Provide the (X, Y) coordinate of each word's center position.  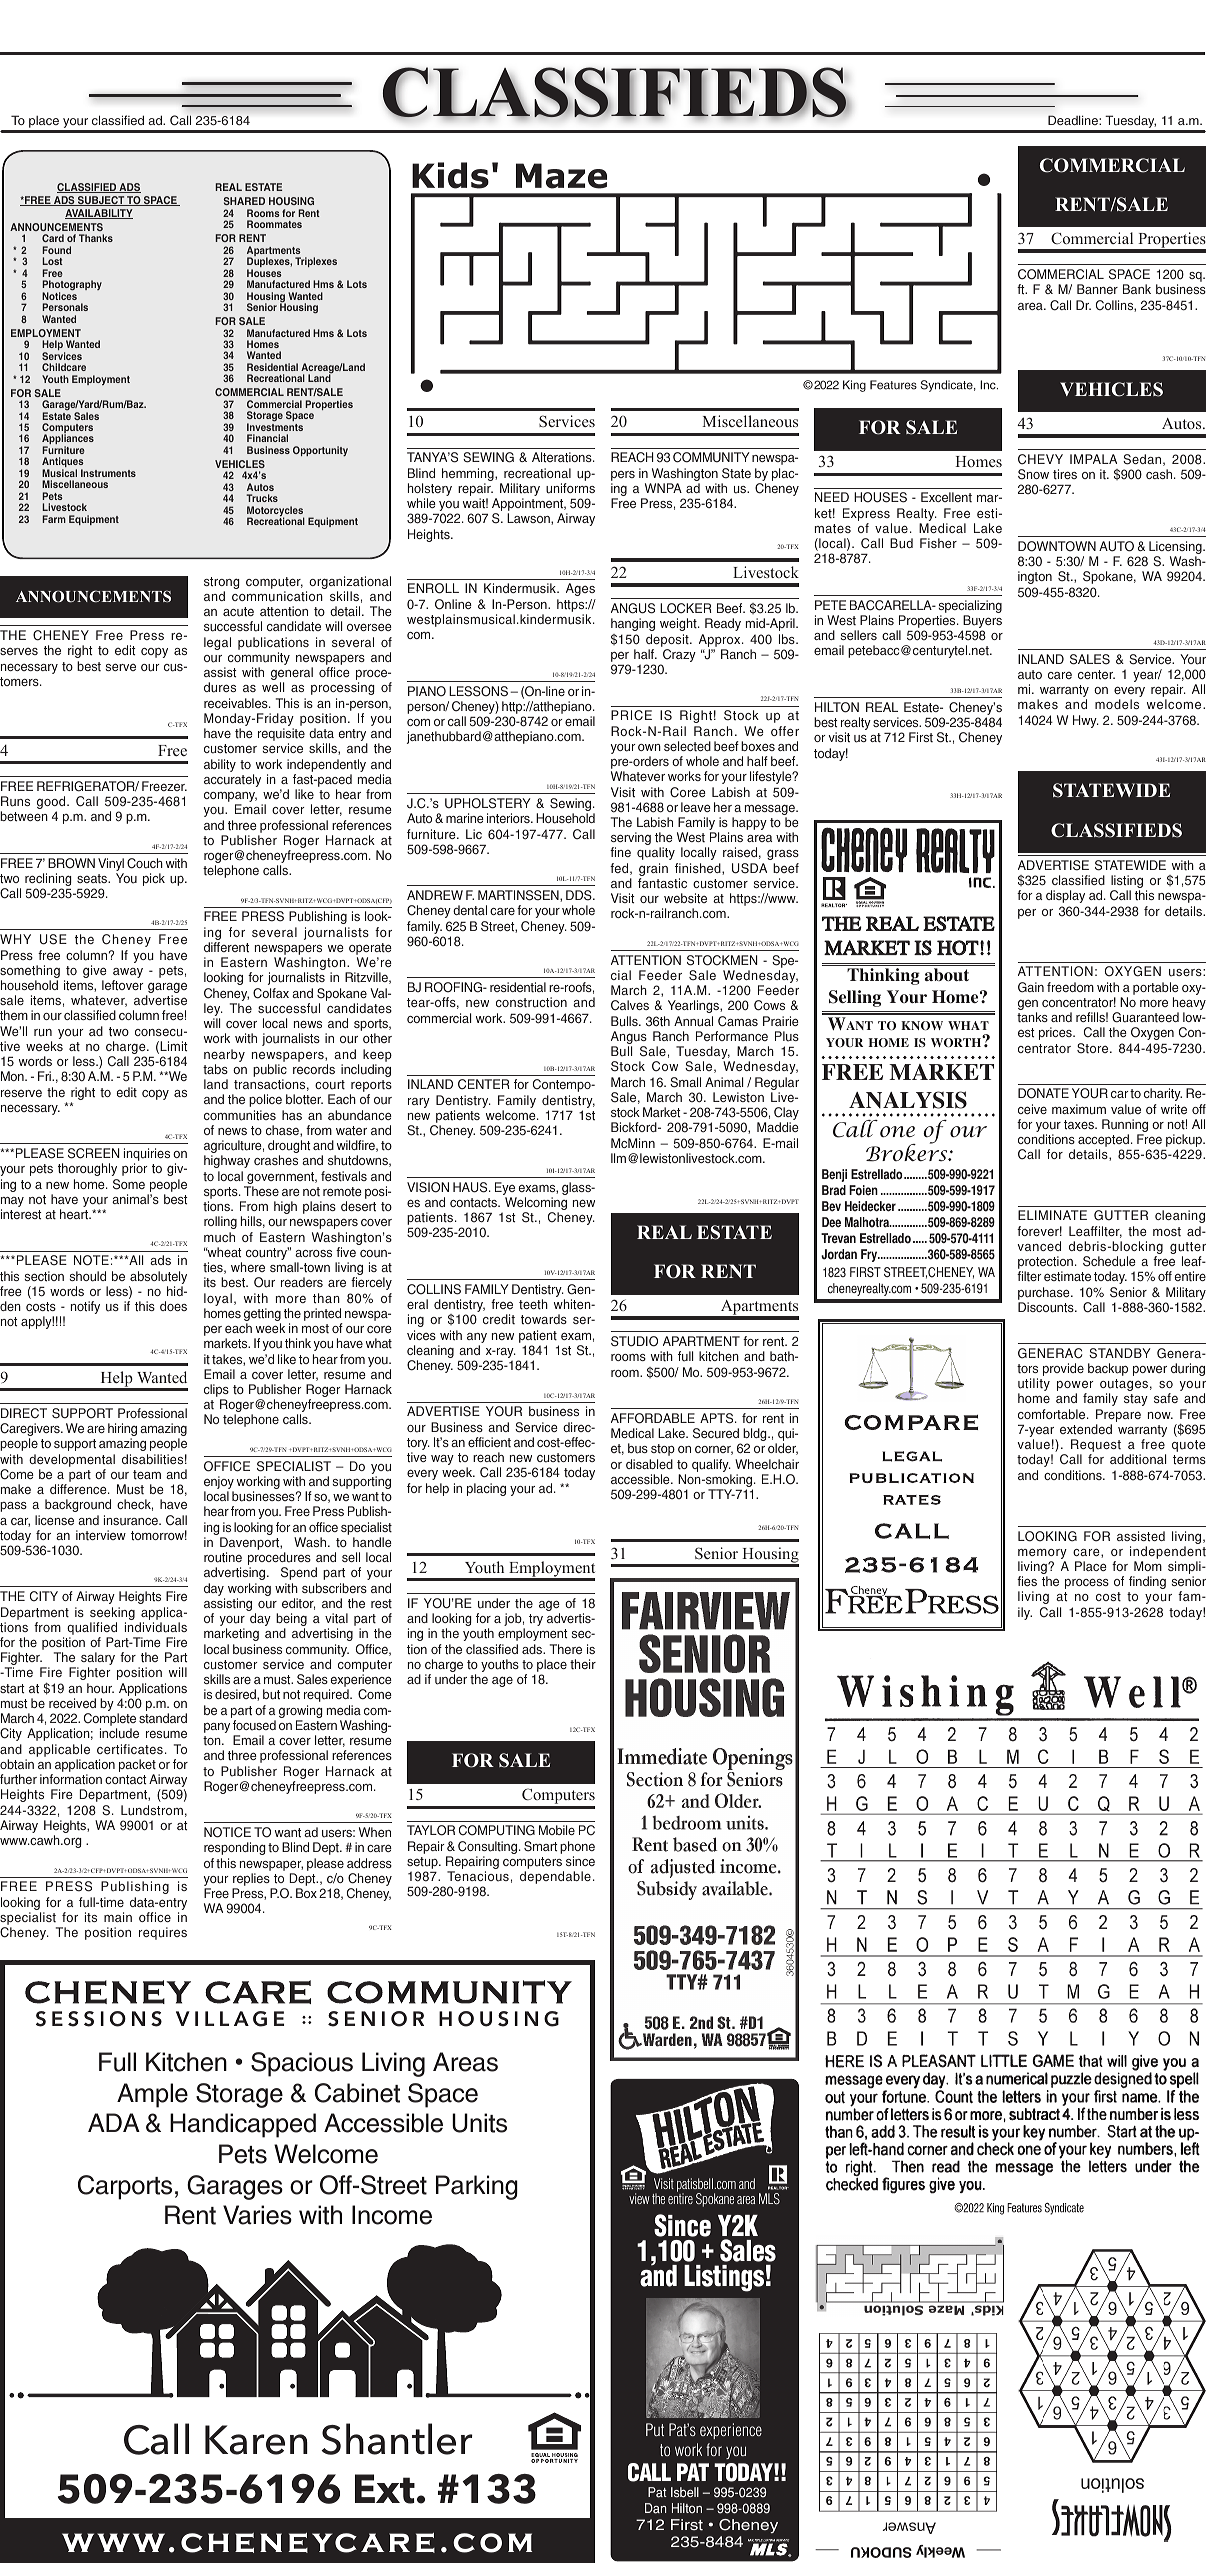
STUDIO (634, 1341)
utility (1034, 1386)
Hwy (1086, 721)
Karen (256, 2440)
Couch (145, 863)
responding (235, 1848)
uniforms (570, 488)
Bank (1137, 289)
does (173, 1306)
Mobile (557, 1830)
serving (631, 840)
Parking (477, 2187)
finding (1147, 1582)
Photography (72, 287)
